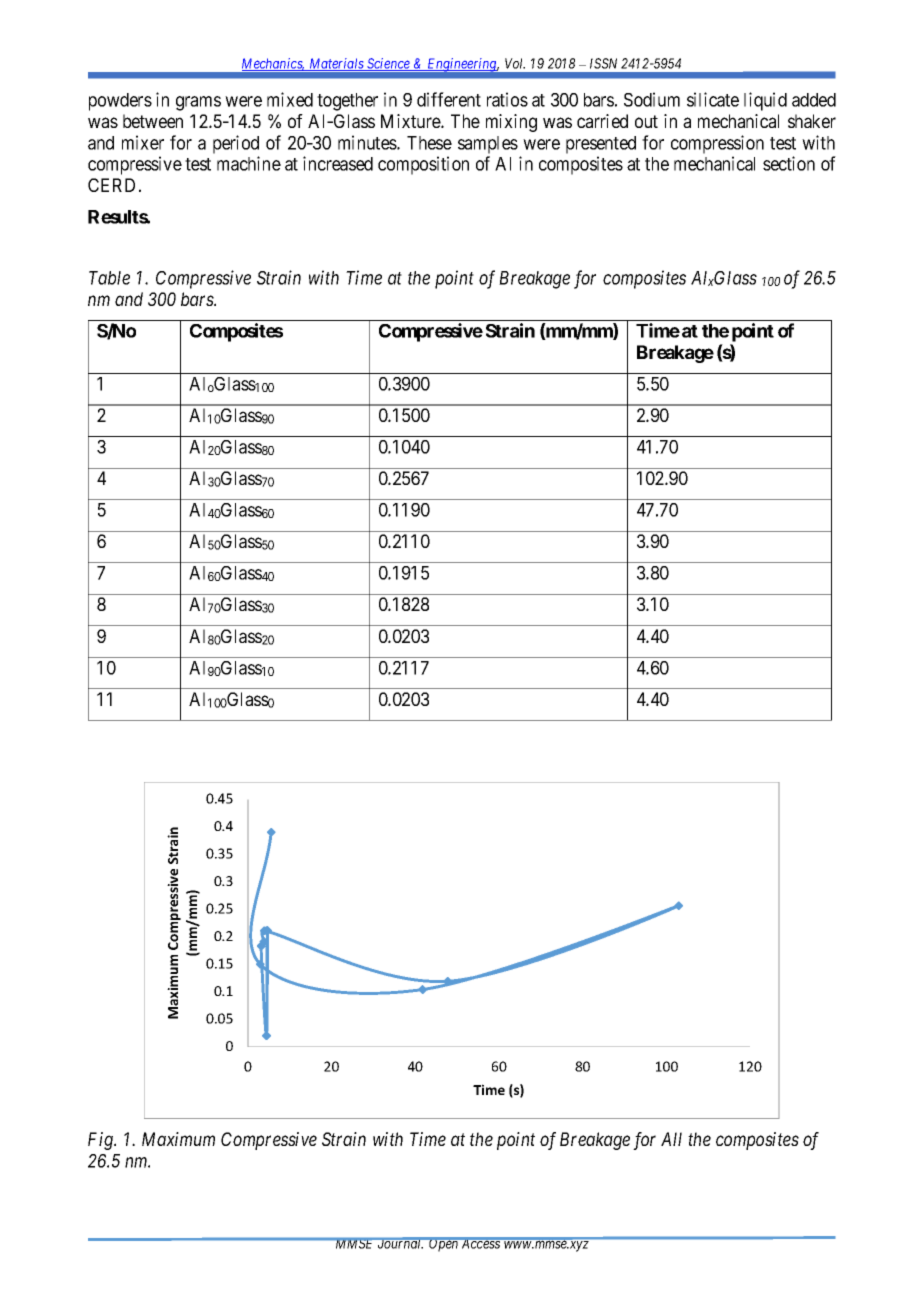 This screenshot has width=924, height=1308. I want to click on increased, so click(338, 163).
